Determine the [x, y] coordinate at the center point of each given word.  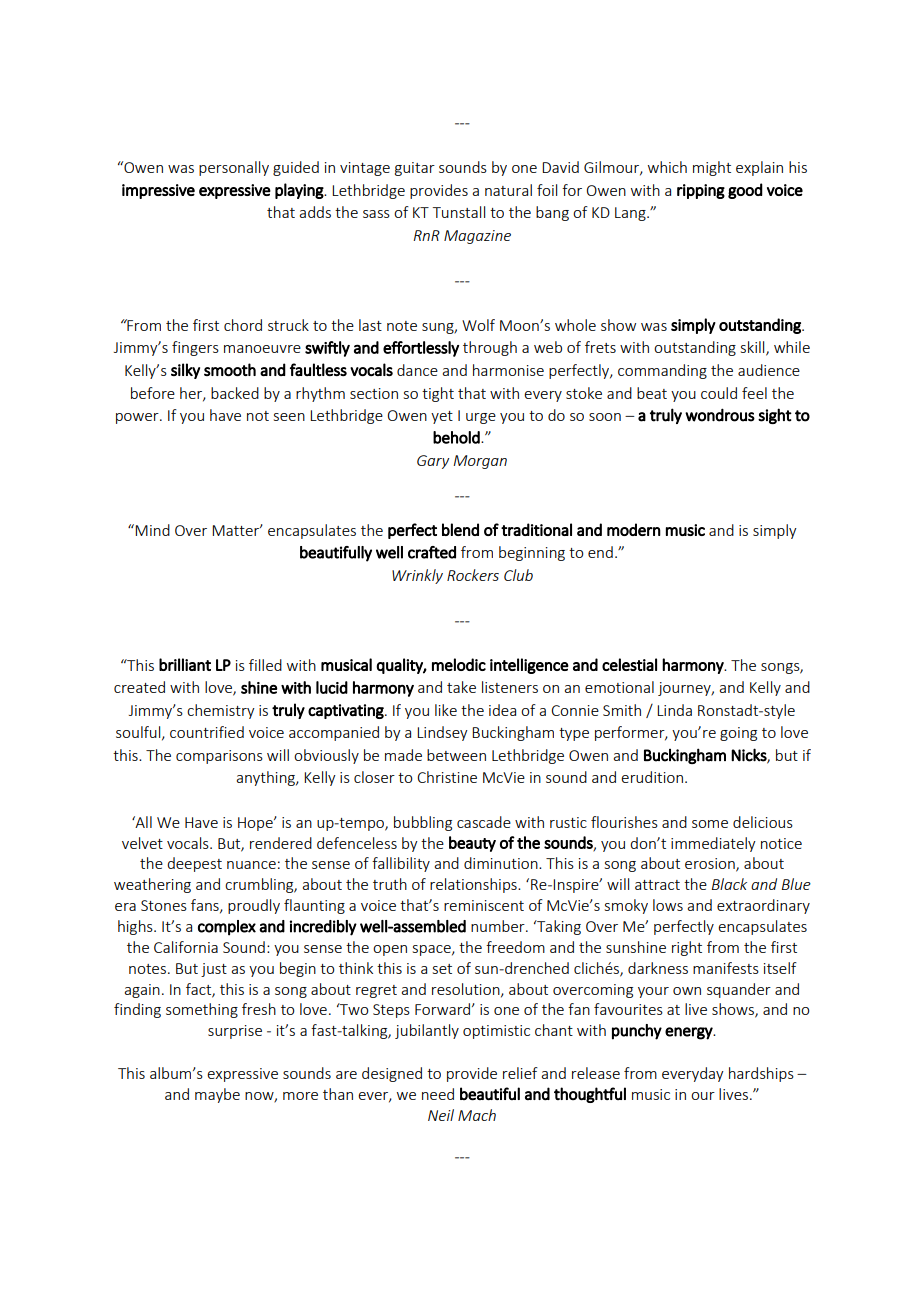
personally [234, 168]
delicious [763, 822]
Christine [447, 777]
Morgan [480, 462]
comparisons [219, 757]
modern [634, 529]
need [438, 1094]
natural [508, 190]
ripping [701, 191]
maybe [217, 1095]
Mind [152, 530]
